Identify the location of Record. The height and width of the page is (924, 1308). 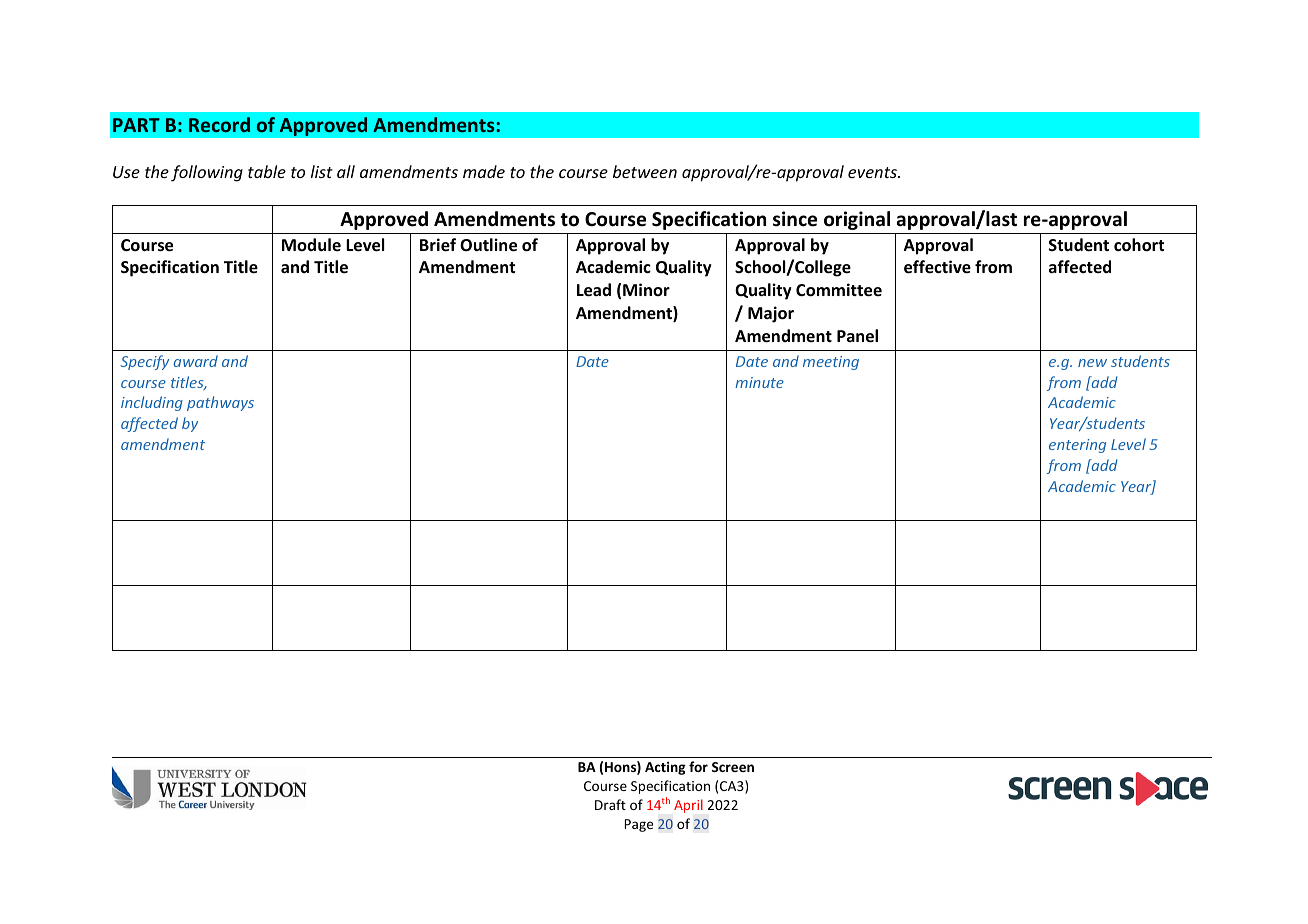
(219, 124).
